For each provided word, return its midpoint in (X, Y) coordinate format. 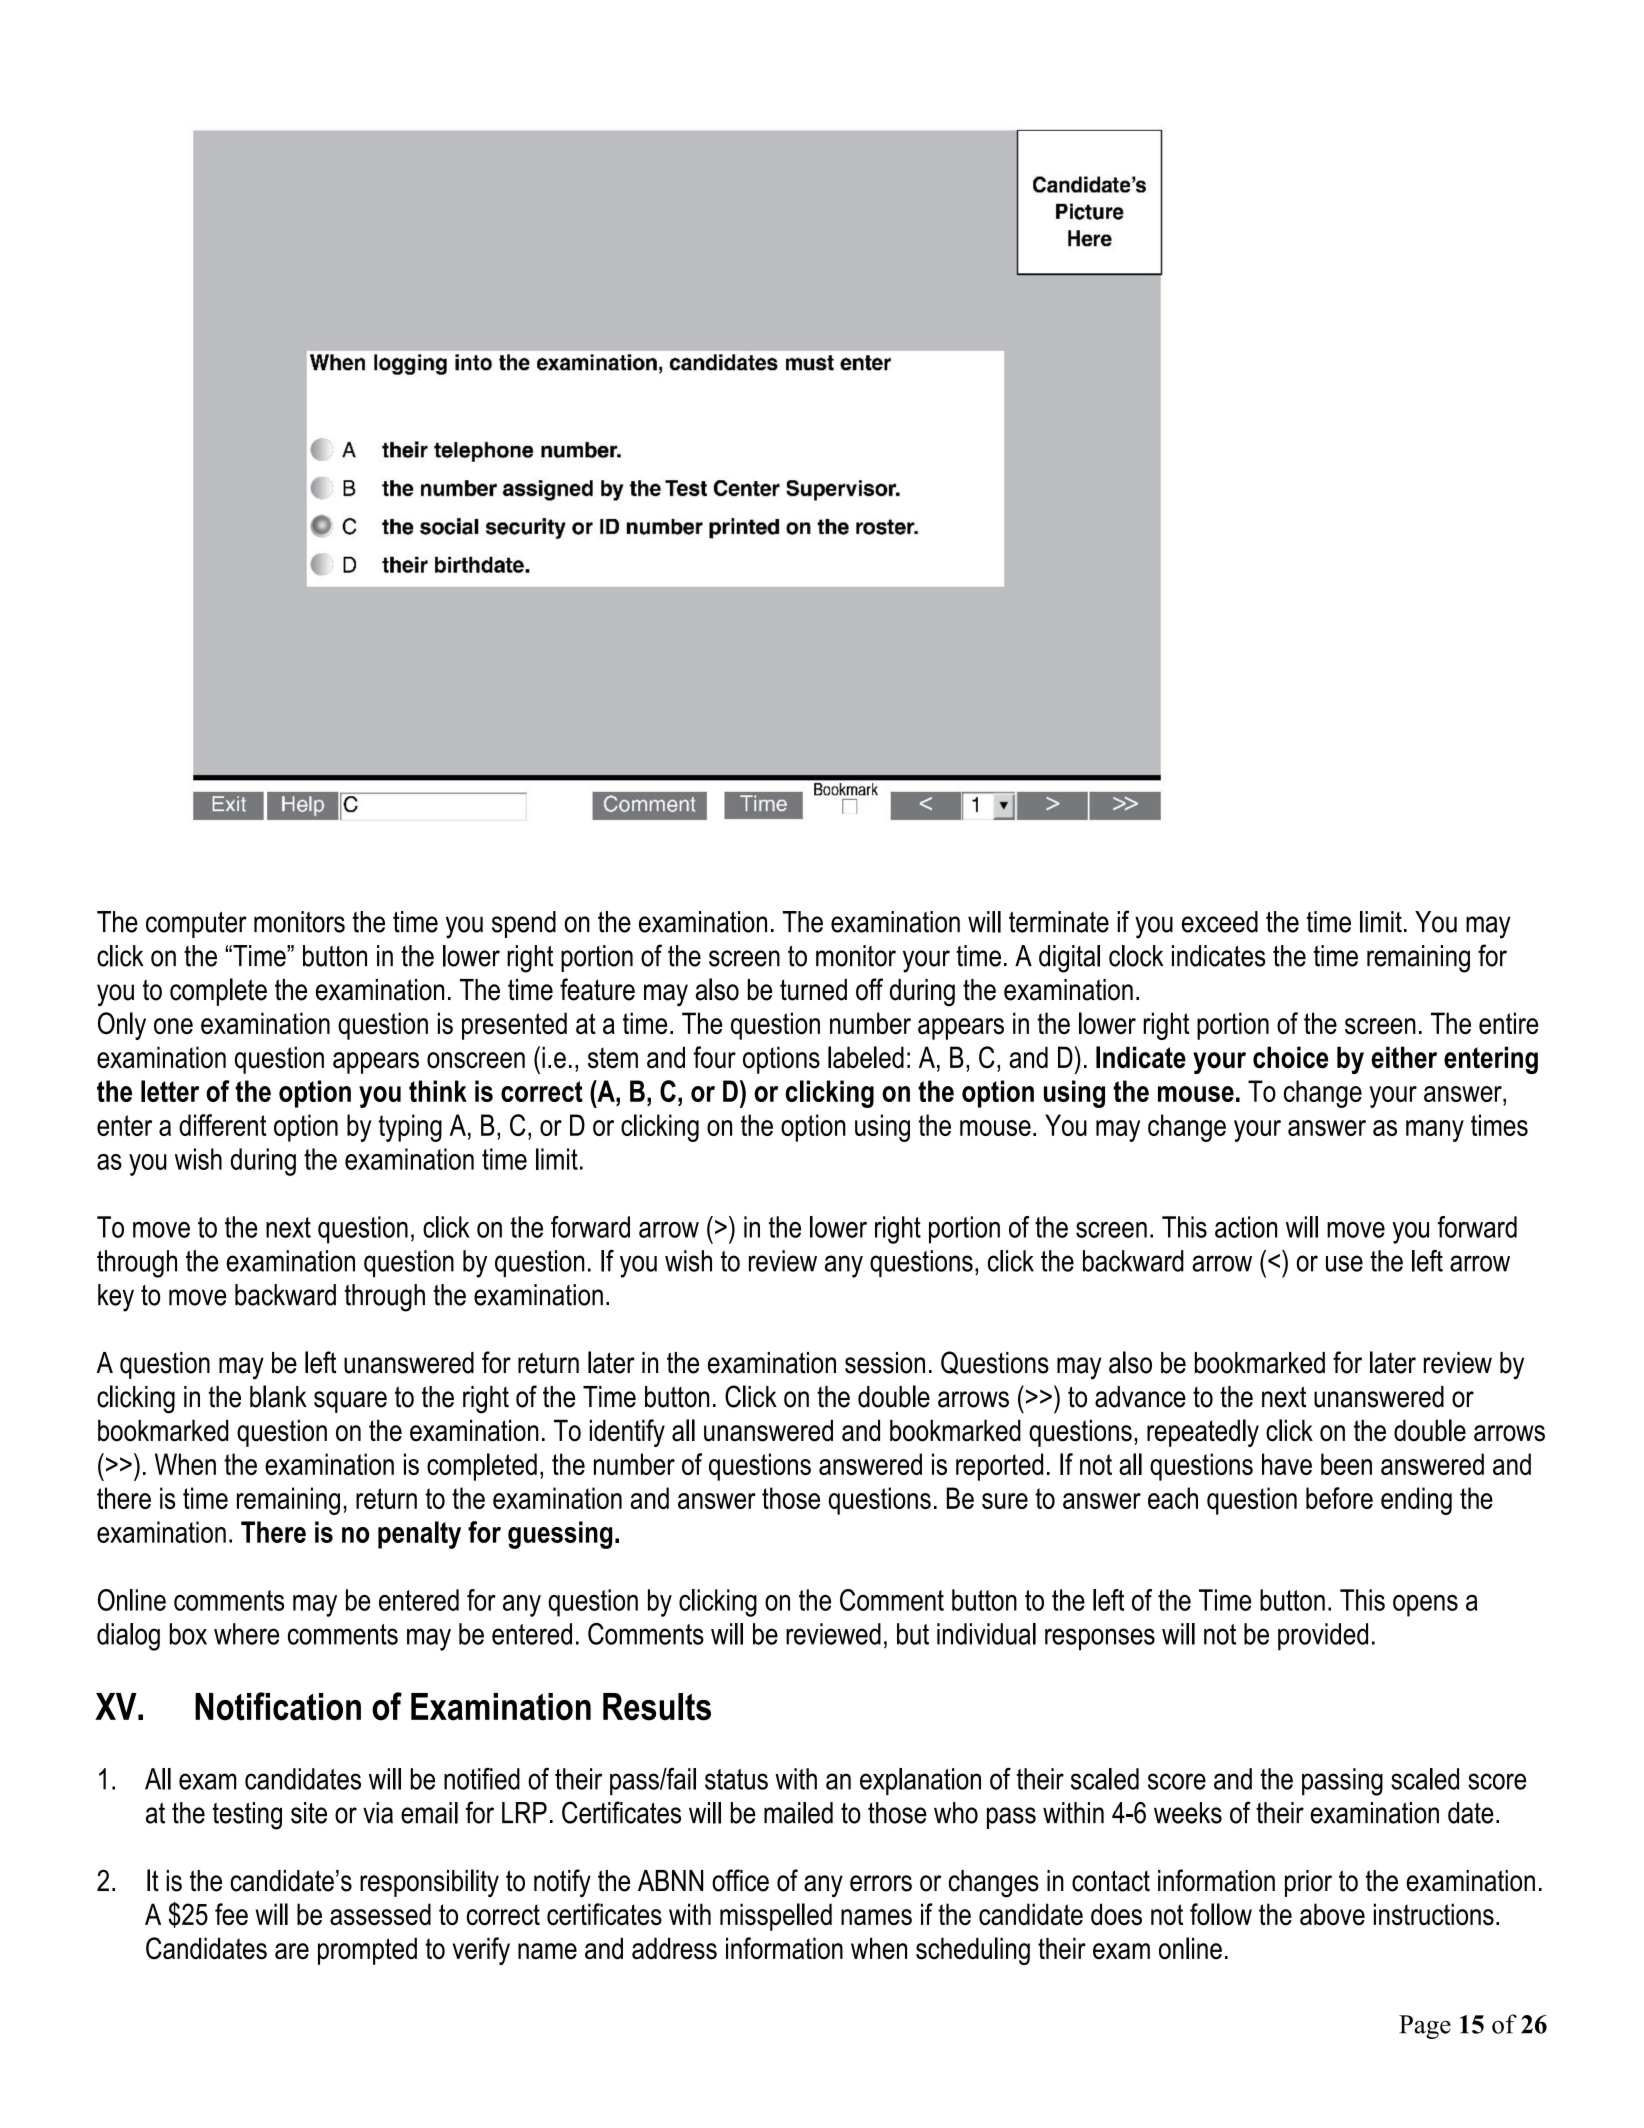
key (116, 1298)
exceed (1220, 922)
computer (196, 925)
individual (986, 1634)
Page (1425, 2027)
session (885, 1363)
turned (813, 990)
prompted (367, 1951)
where (246, 1634)
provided (1323, 1637)
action (1246, 1227)
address (674, 1948)
